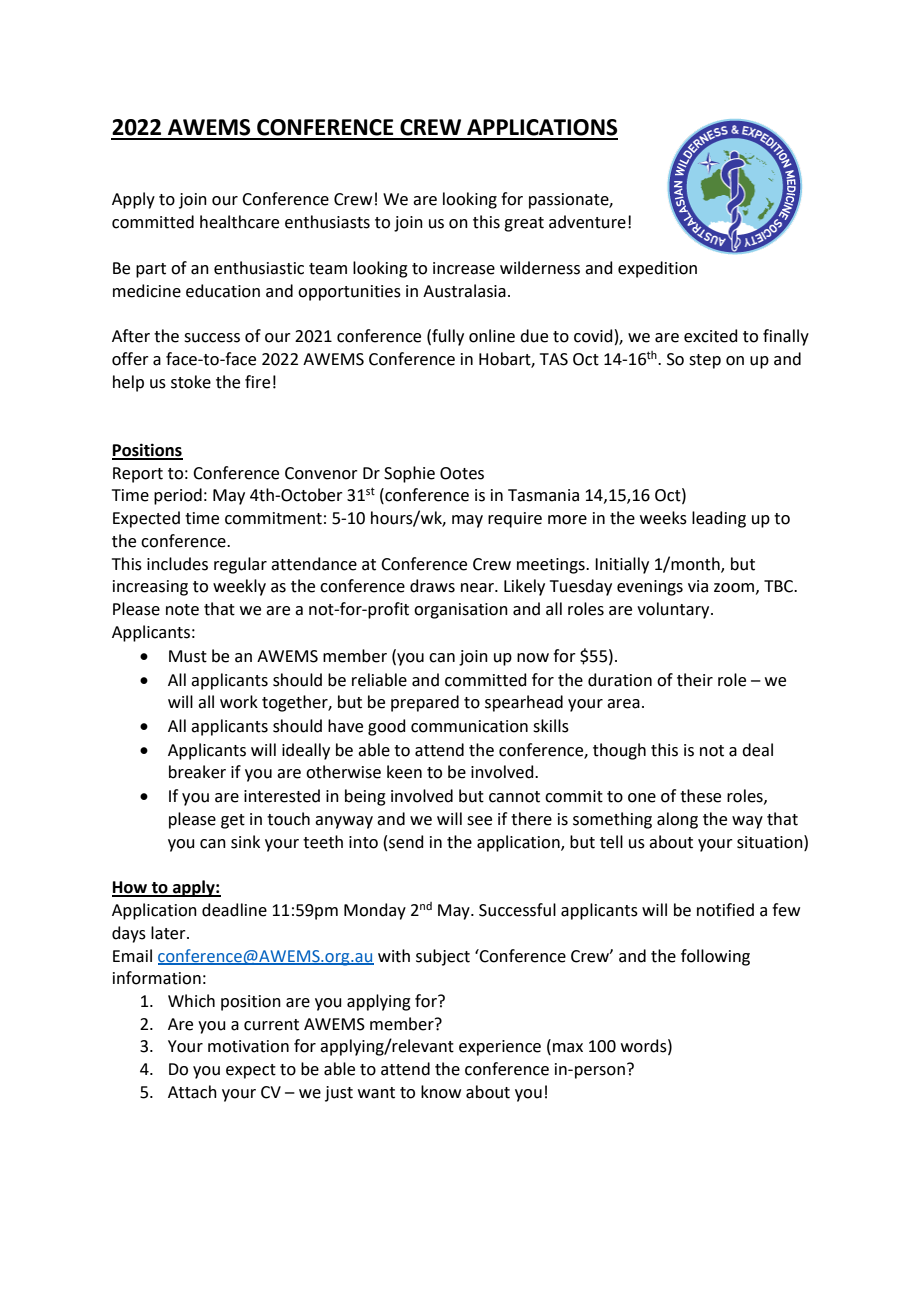  I want to click on healthcare, so click(239, 222).
